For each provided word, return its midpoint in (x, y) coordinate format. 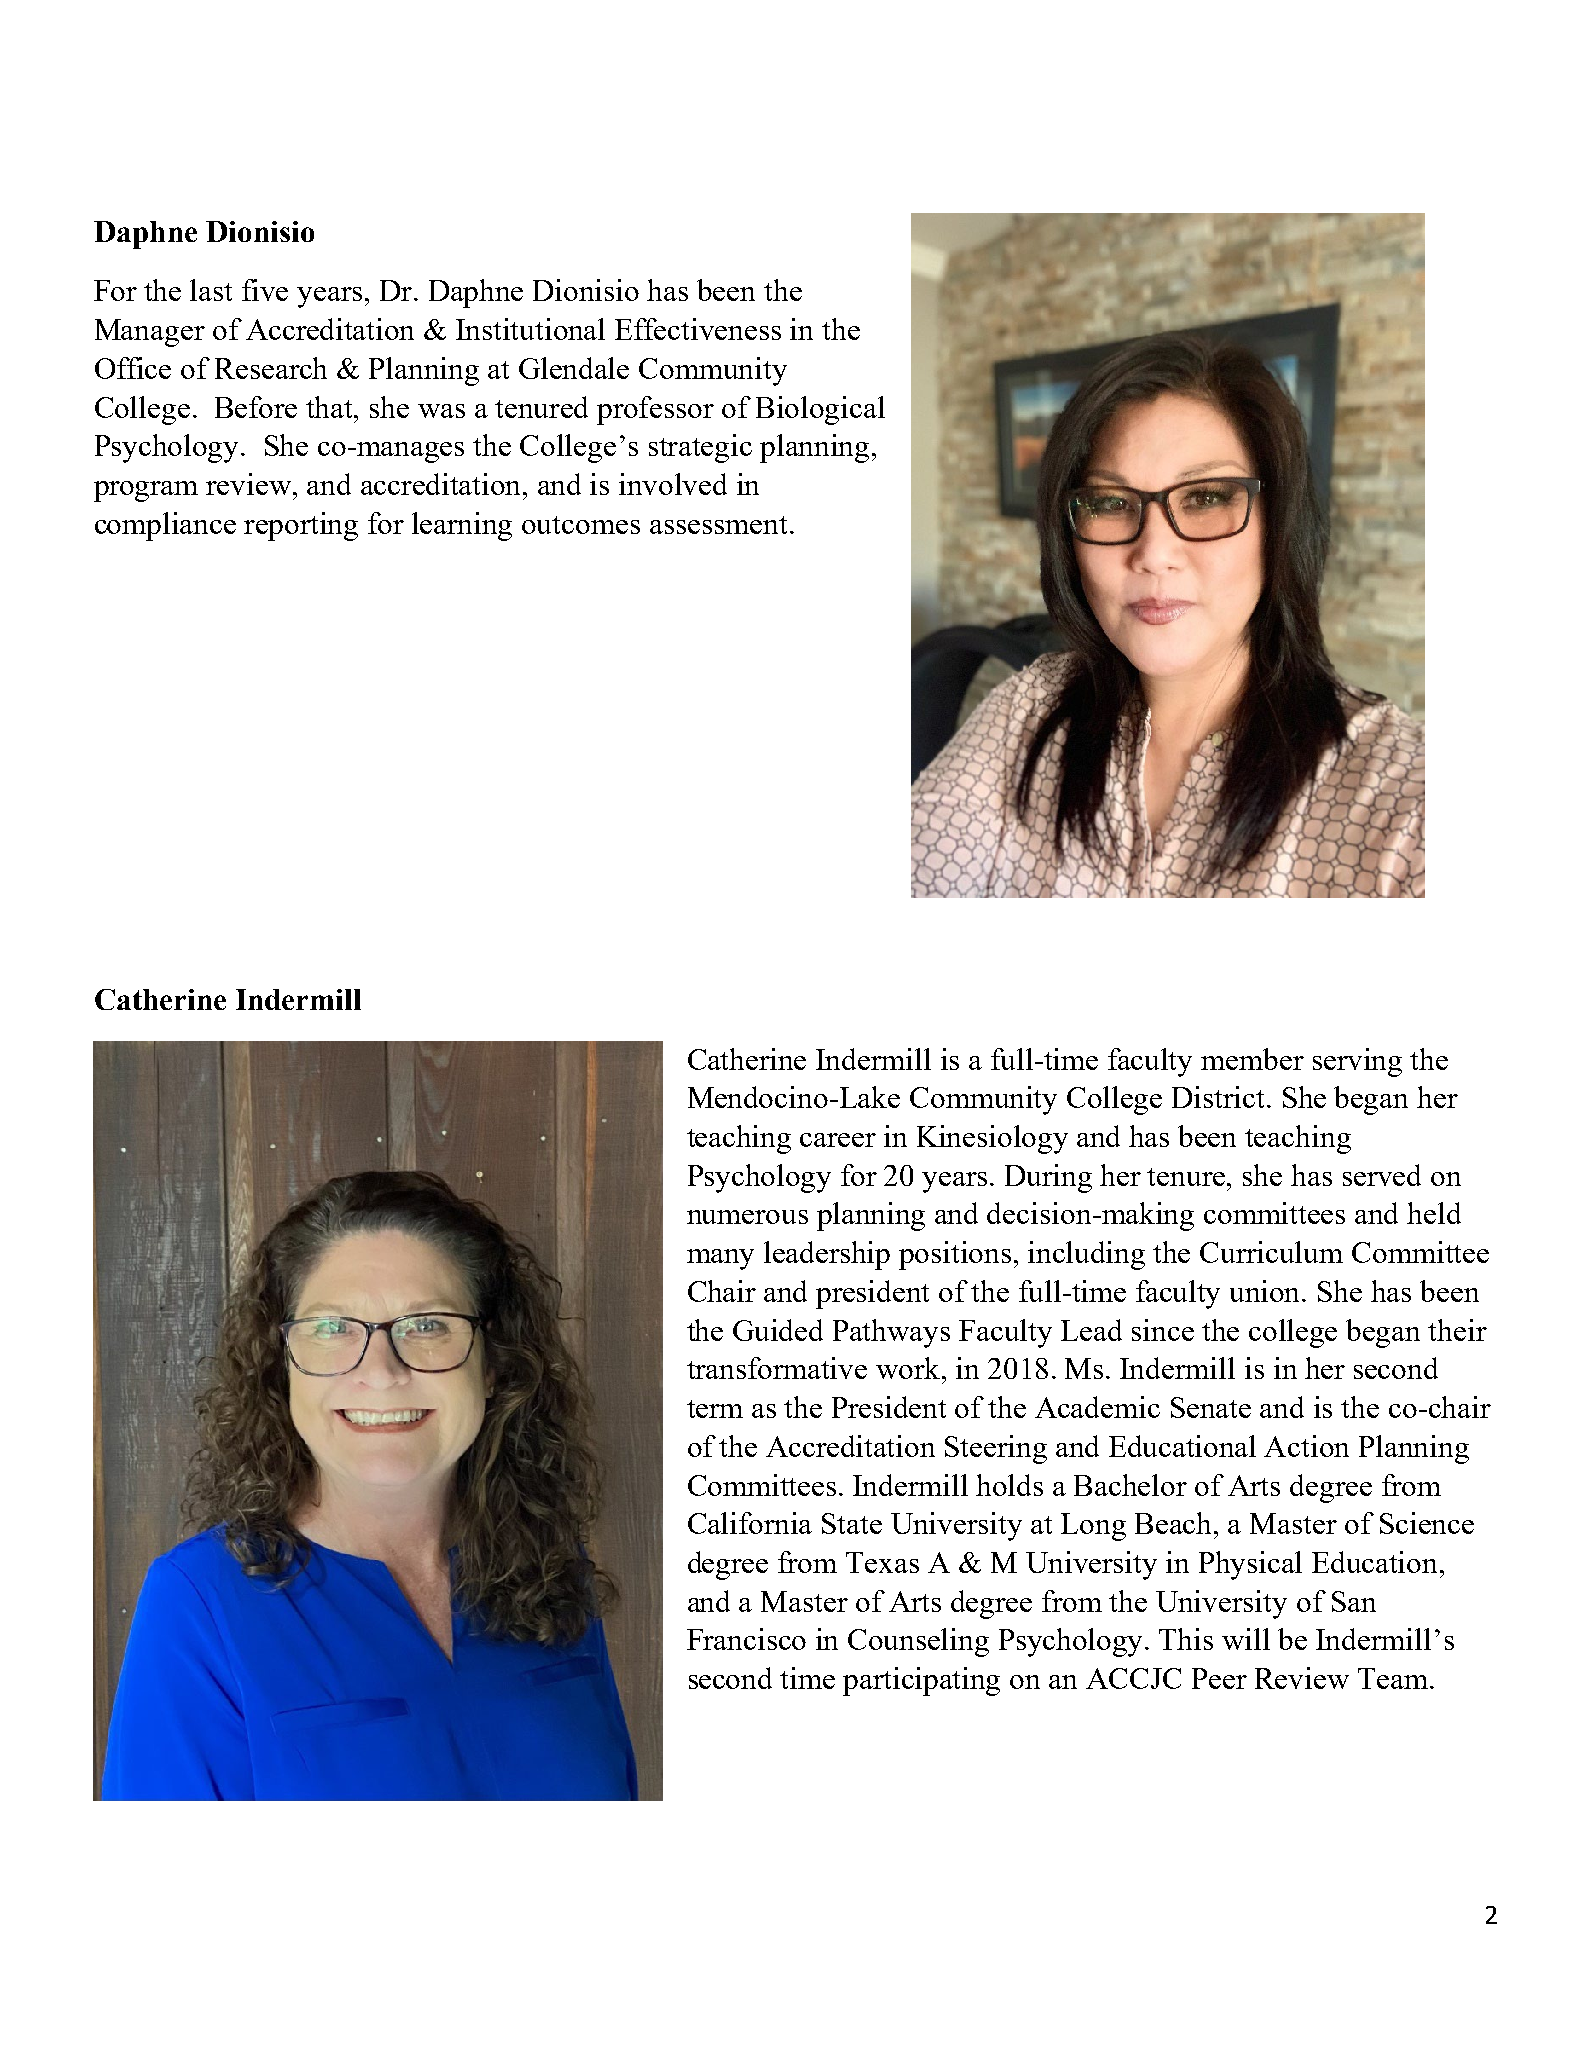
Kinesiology (992, 1139)
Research (271, 368)
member (1252, 1059)
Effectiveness (698, 329)
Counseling (918, 1642)
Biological (820, 410)
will (1246, 1639)
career (838, 1140)
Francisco (746, 1639)
